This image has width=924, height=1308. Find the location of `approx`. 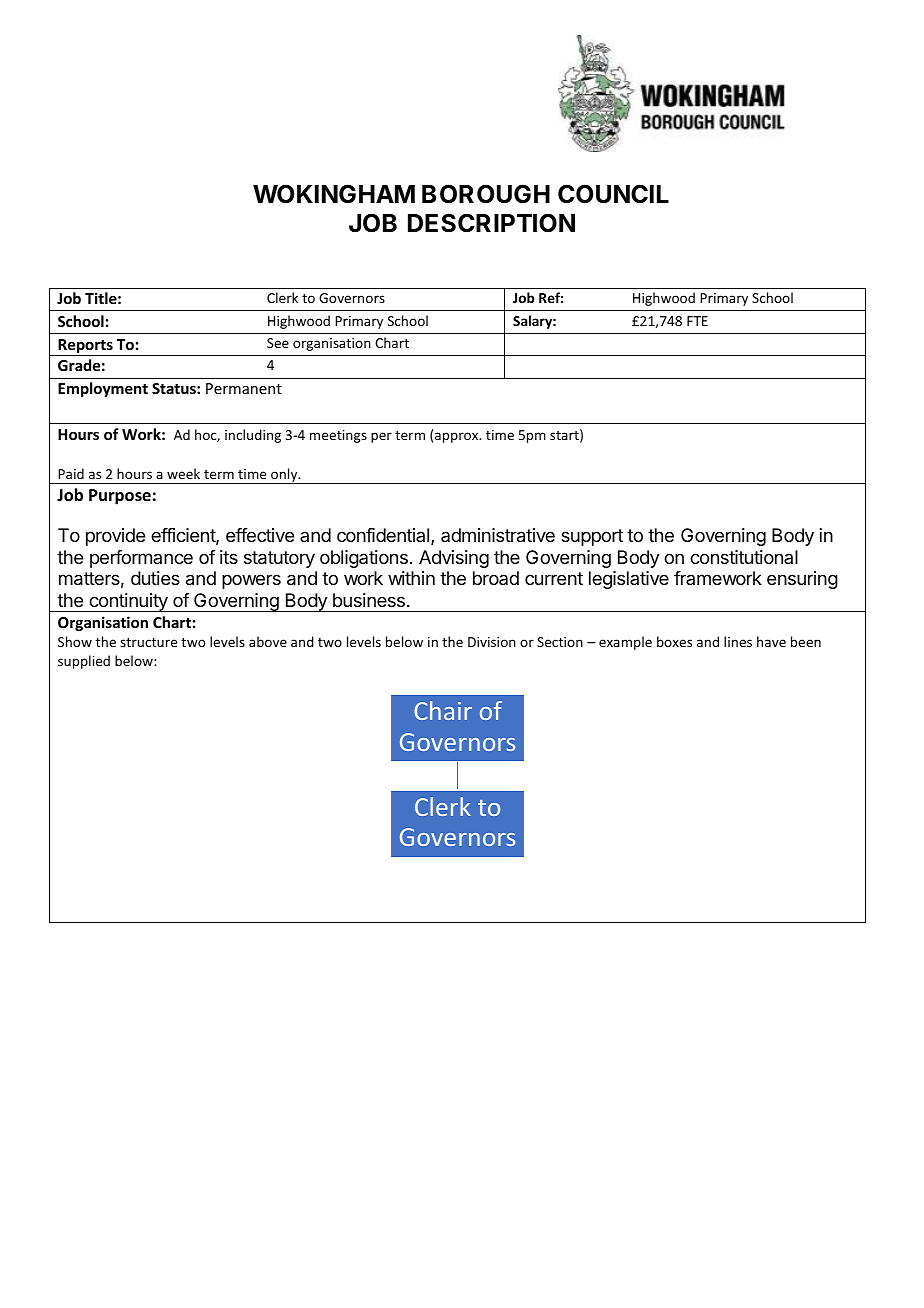

approx is located at coordinates (458, 437).
